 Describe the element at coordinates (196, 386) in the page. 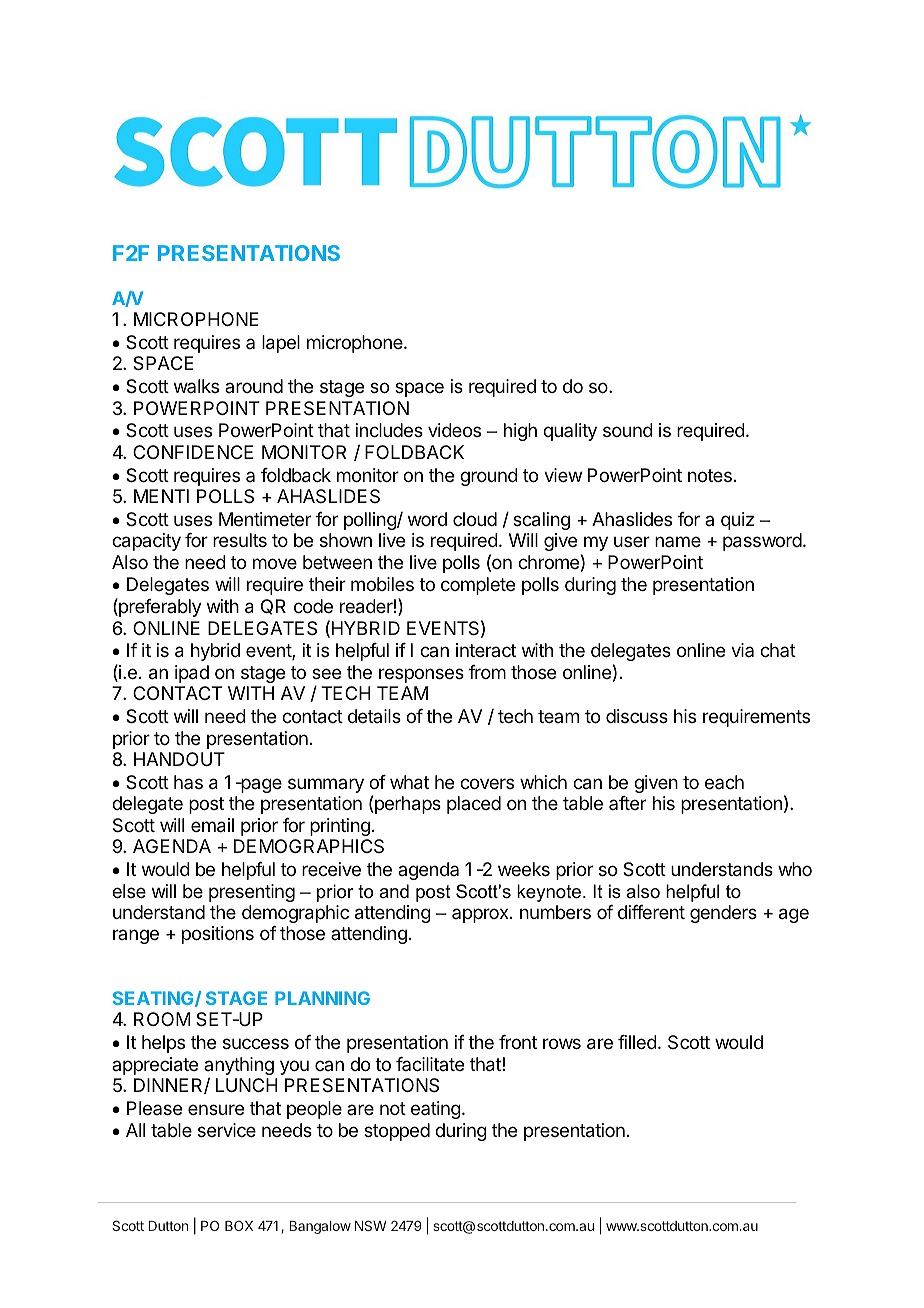

I see `walks` at that location.
